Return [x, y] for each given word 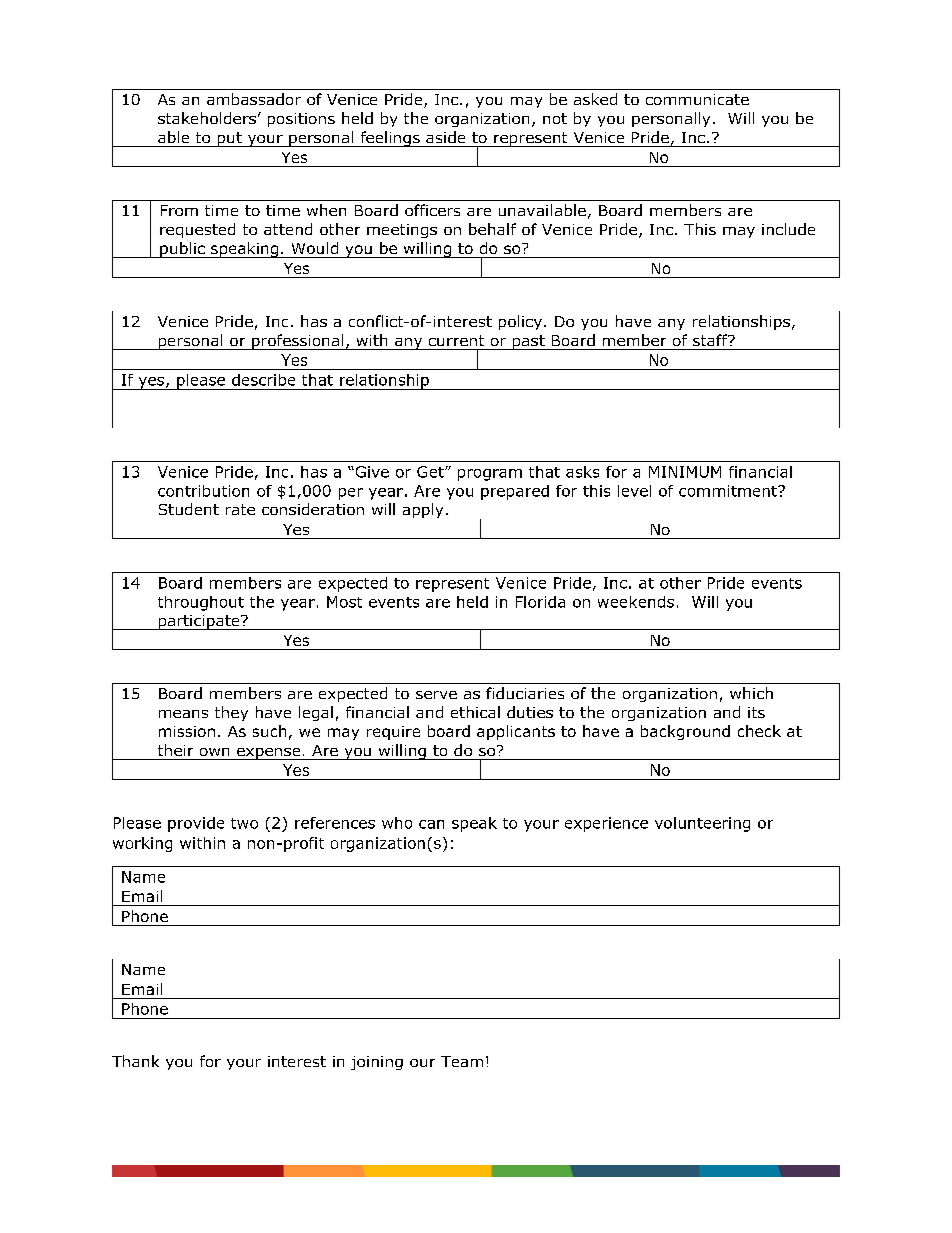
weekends [636, 602]
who [397, 823]
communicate [697, 99]
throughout [201, 603]
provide [196, 824]
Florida [540, 602]
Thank [135, 1061]
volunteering [702, 824]
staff [711, 340]
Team [462, 1061]
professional [298, 342]
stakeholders [207, 118]
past [528, 342]
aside [445, 137]
